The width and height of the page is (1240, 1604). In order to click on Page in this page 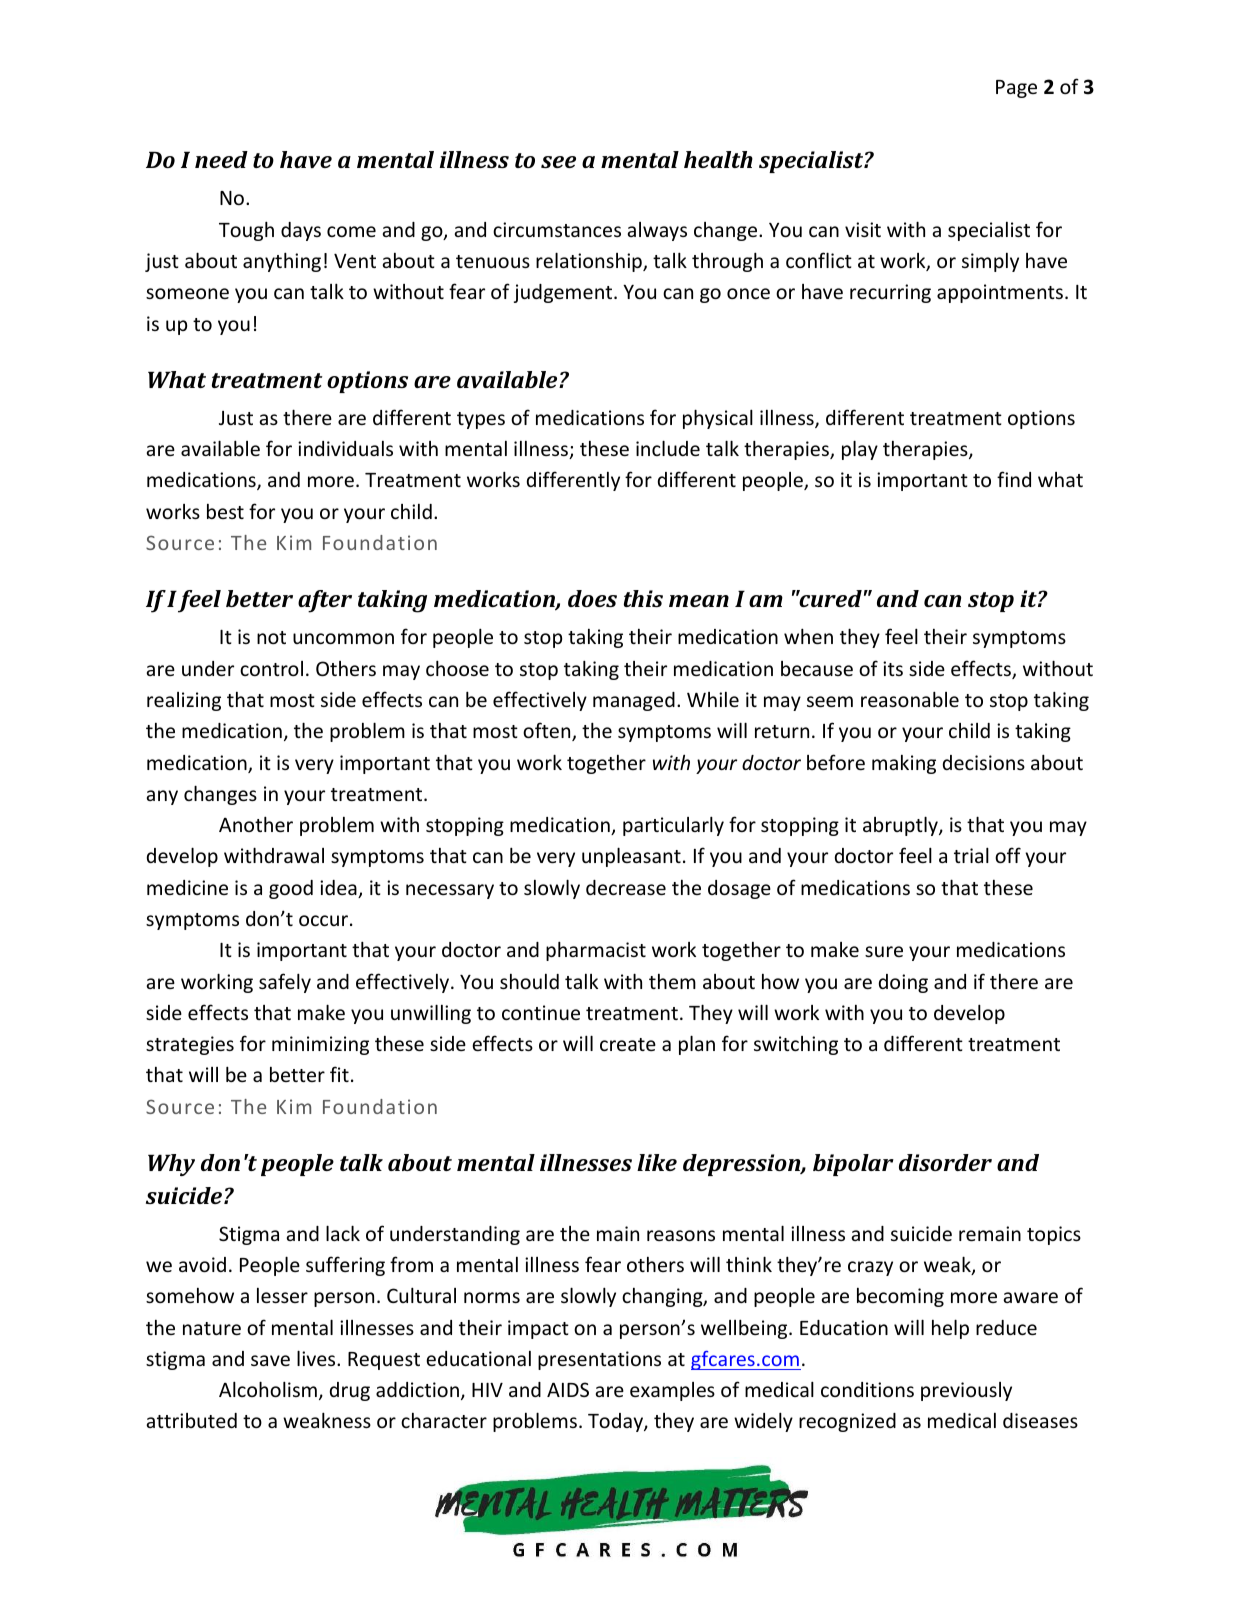, I will do `click(1016, 89)`.
